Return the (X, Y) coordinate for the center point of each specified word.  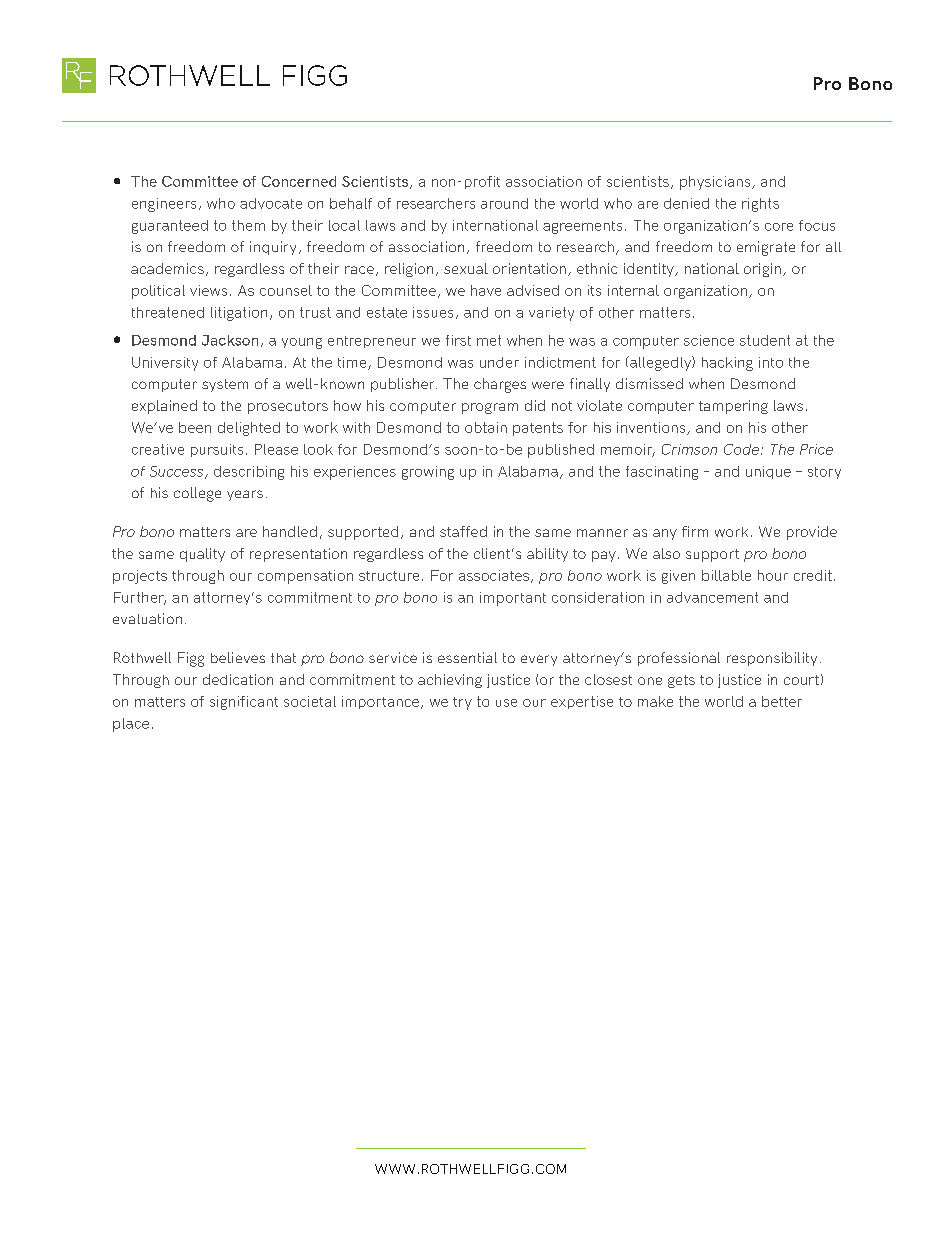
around (504, 203)
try (462, 703)
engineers (164, 205)
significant (244, 703)
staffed (463, 531)
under (499, 362)
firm (695, 531)
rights (760, 205)
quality (202, 555)
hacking (727, 364)
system (225, 385)
